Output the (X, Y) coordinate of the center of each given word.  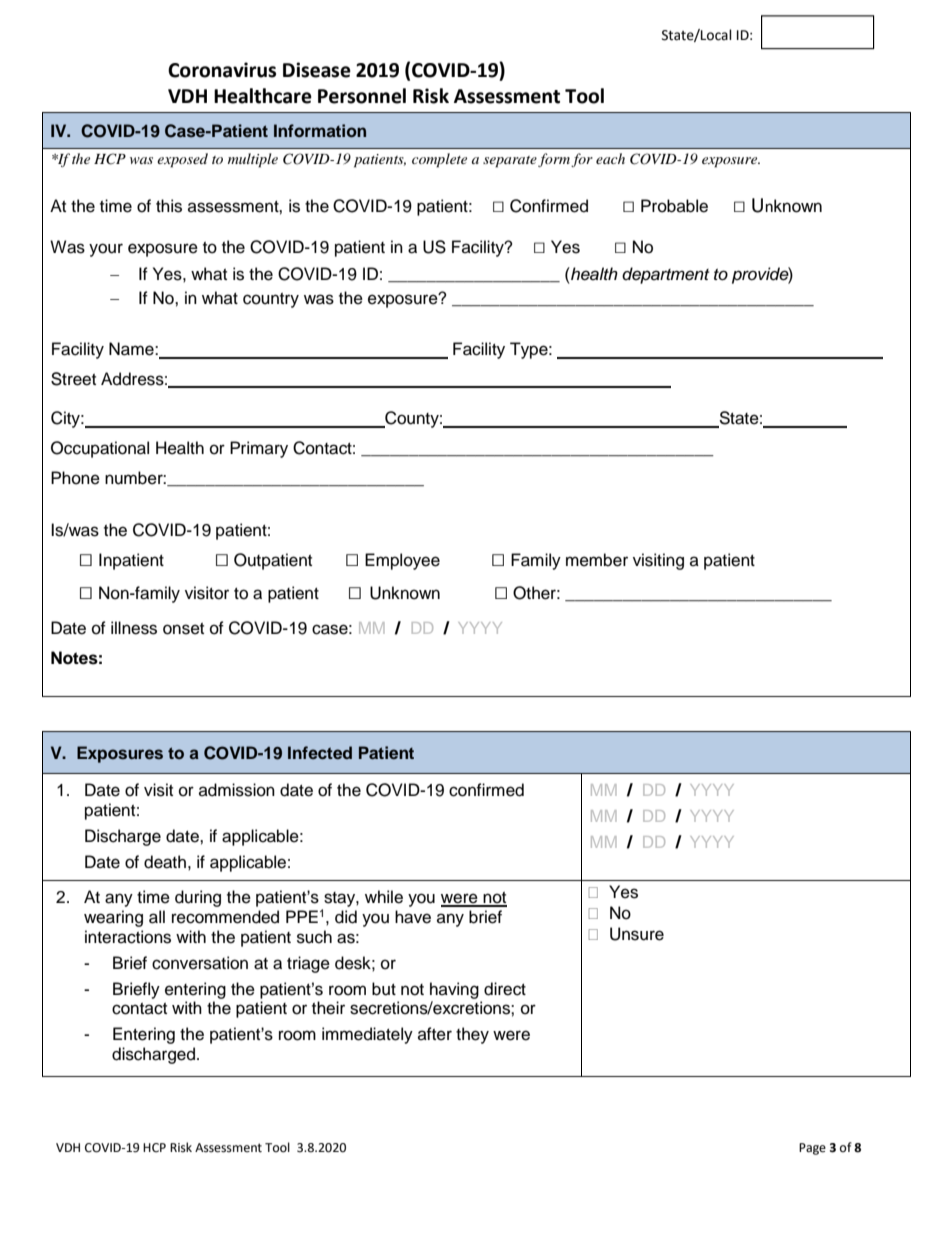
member (597, 560)
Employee (402, 561)
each (610, 158)
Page (812, 1149)
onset (183, 629)
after (435, 1034)
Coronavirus (222, 70)
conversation (200, 963)
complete (439, 160)
